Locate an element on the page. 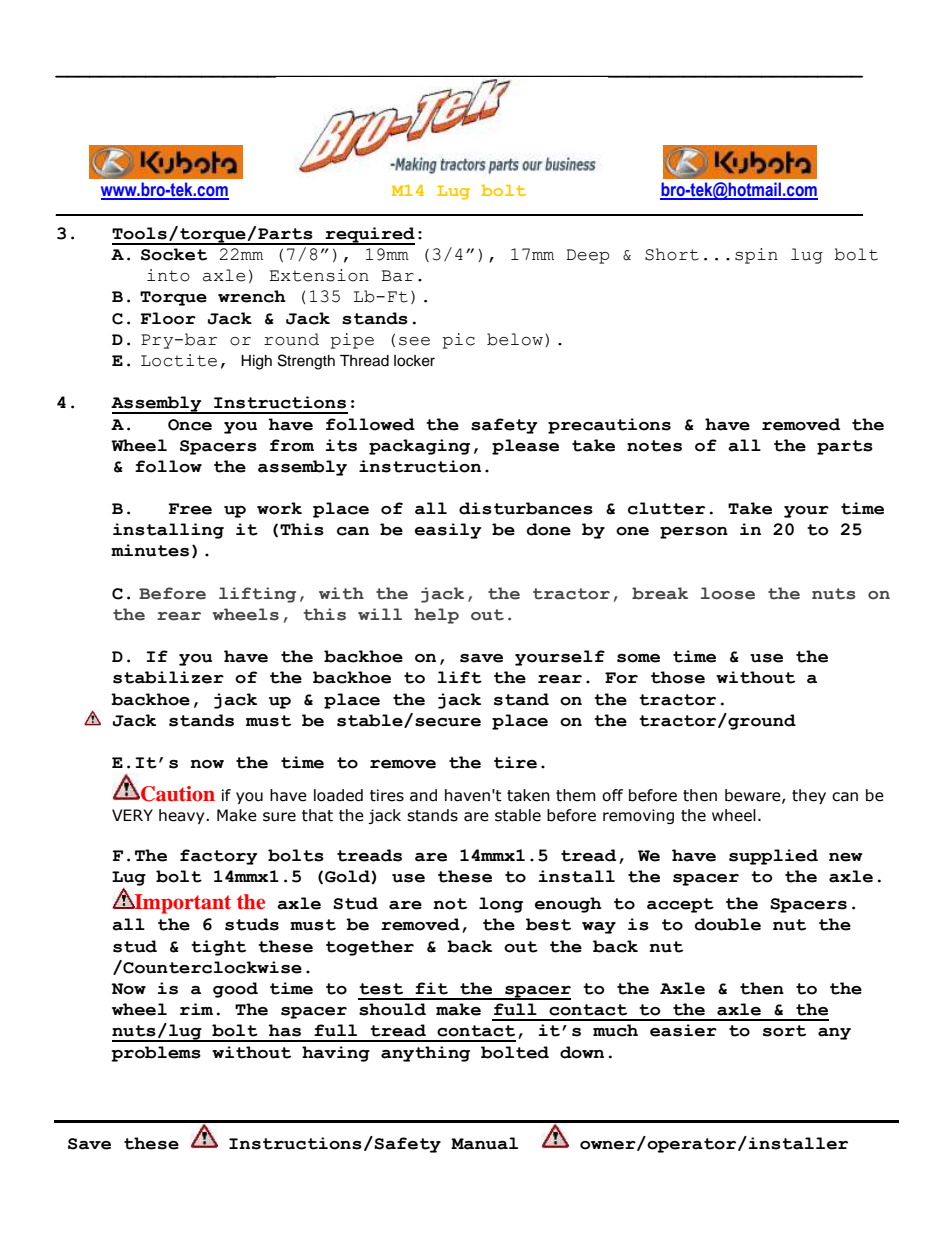 This page has width=952, height=1233. below is located at coordinates (515, 339).
